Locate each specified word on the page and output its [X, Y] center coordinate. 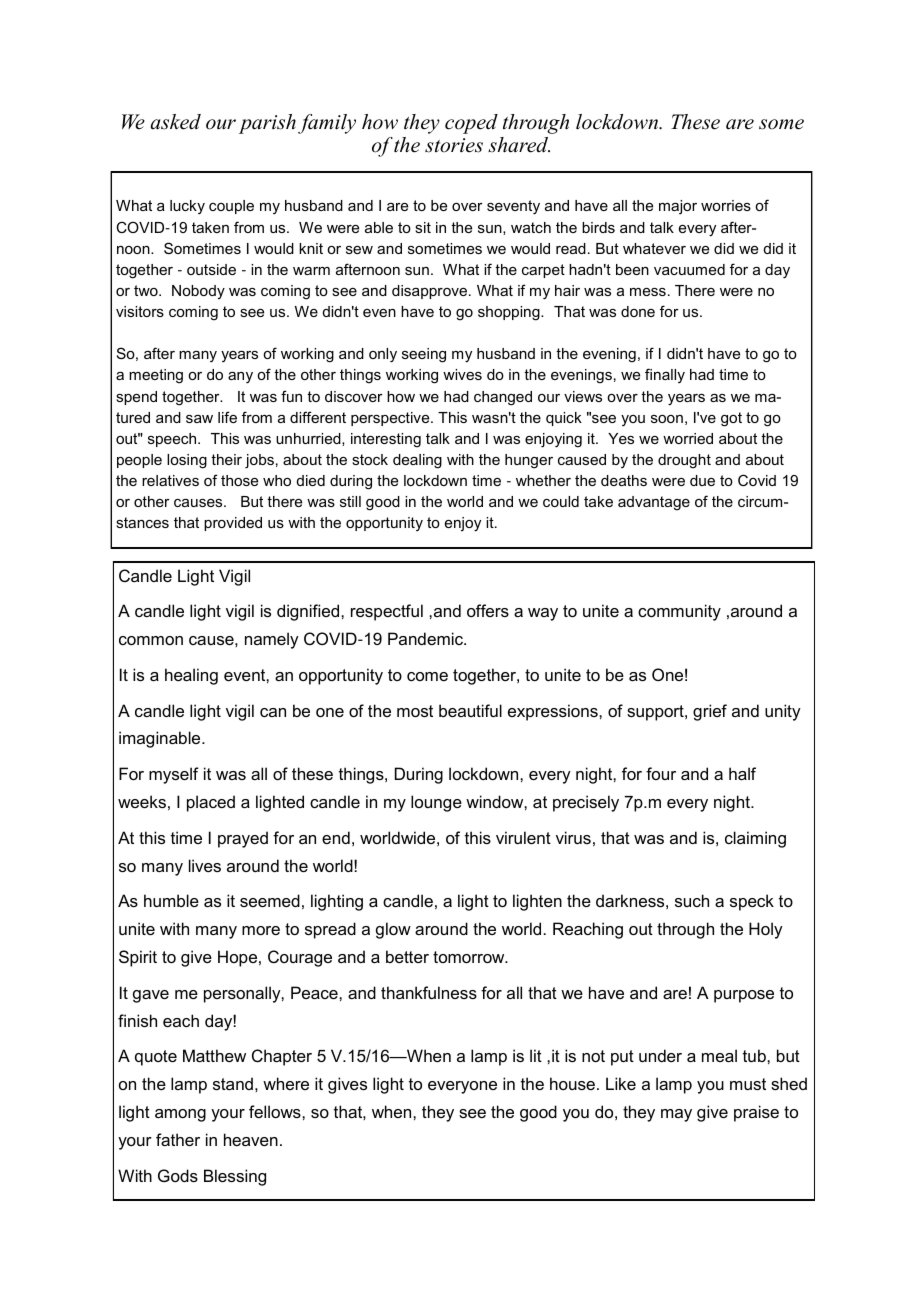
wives [462, 374]
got [731, 419]
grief [710, 712]
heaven [251, 1139]
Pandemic [426, 638]
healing [191, 676]
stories [454, 145]
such [692, 900]
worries [726, 205]
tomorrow [470, 957]
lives [205, 865]
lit [536, 1055]
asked [176, 122]
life [227, 417]
